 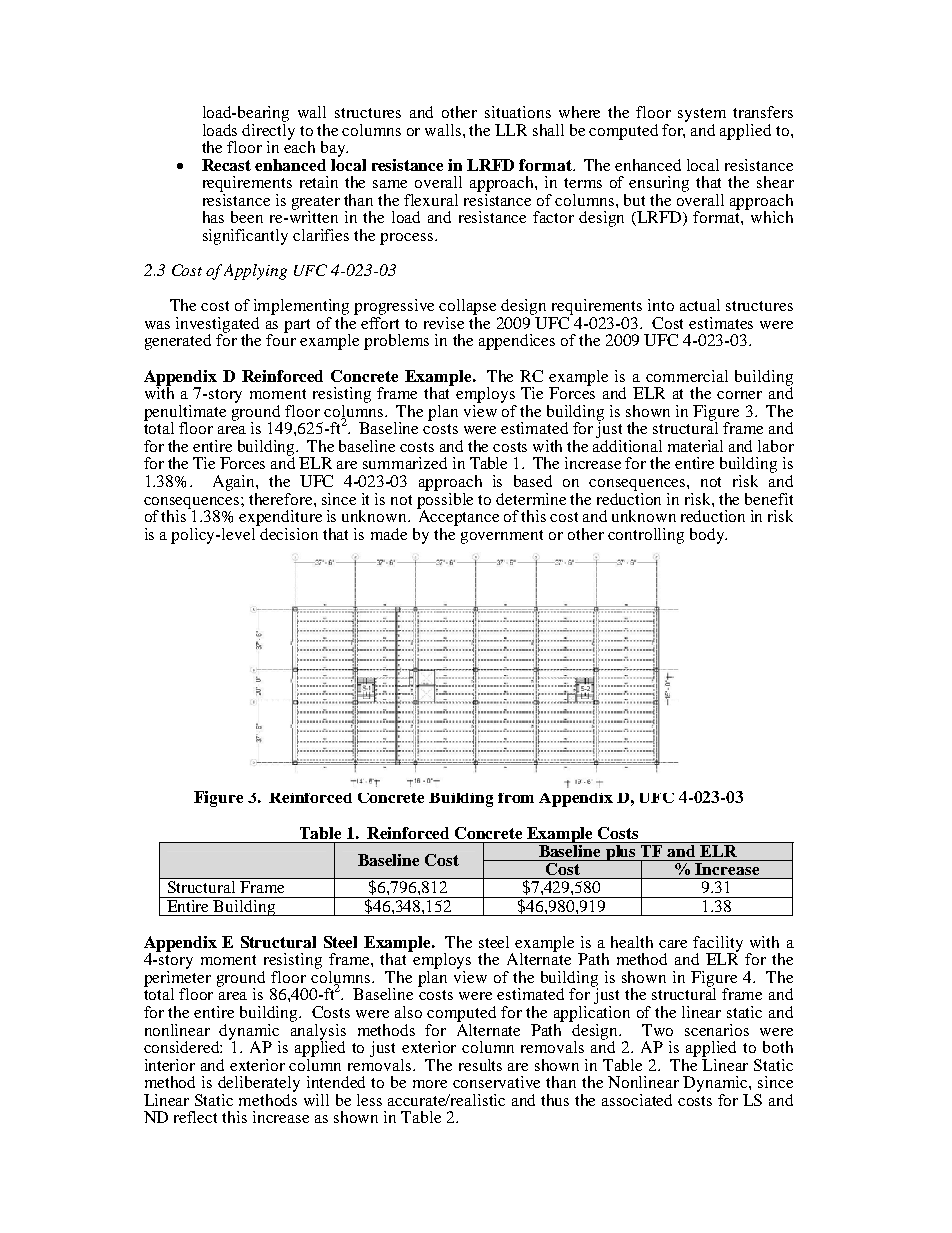 I want to click on associated, so click(x=637, y=1100).
